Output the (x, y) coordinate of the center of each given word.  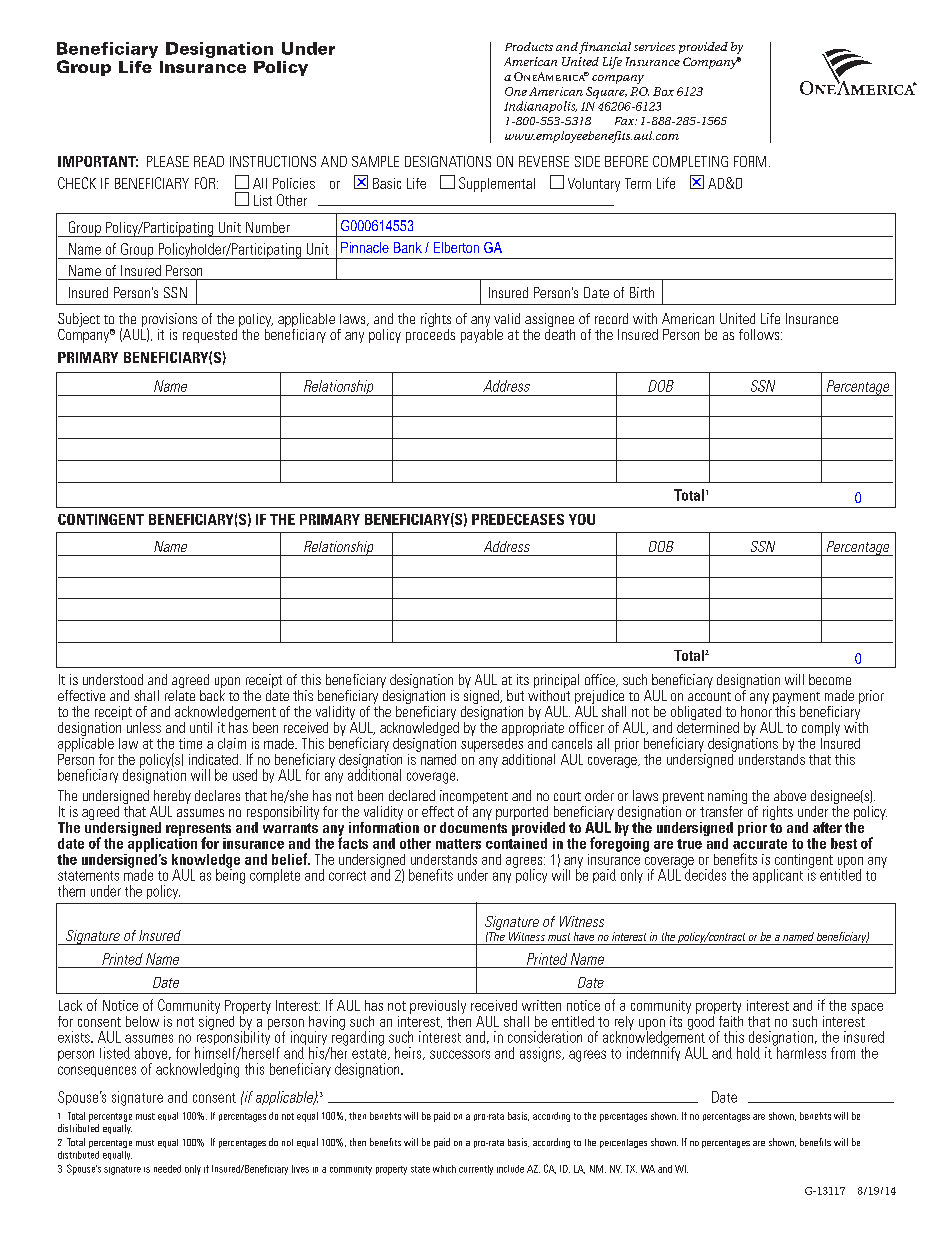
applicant (778, 876)
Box (663, 91)
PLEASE (168, 161)
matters (458, 844)
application (161, 845)
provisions (169, 321)
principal (556, 682)
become (830, 679)
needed (167, 1169)
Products (529, 46)
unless (144, 727)
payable (482, 334)
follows (760, 334)
